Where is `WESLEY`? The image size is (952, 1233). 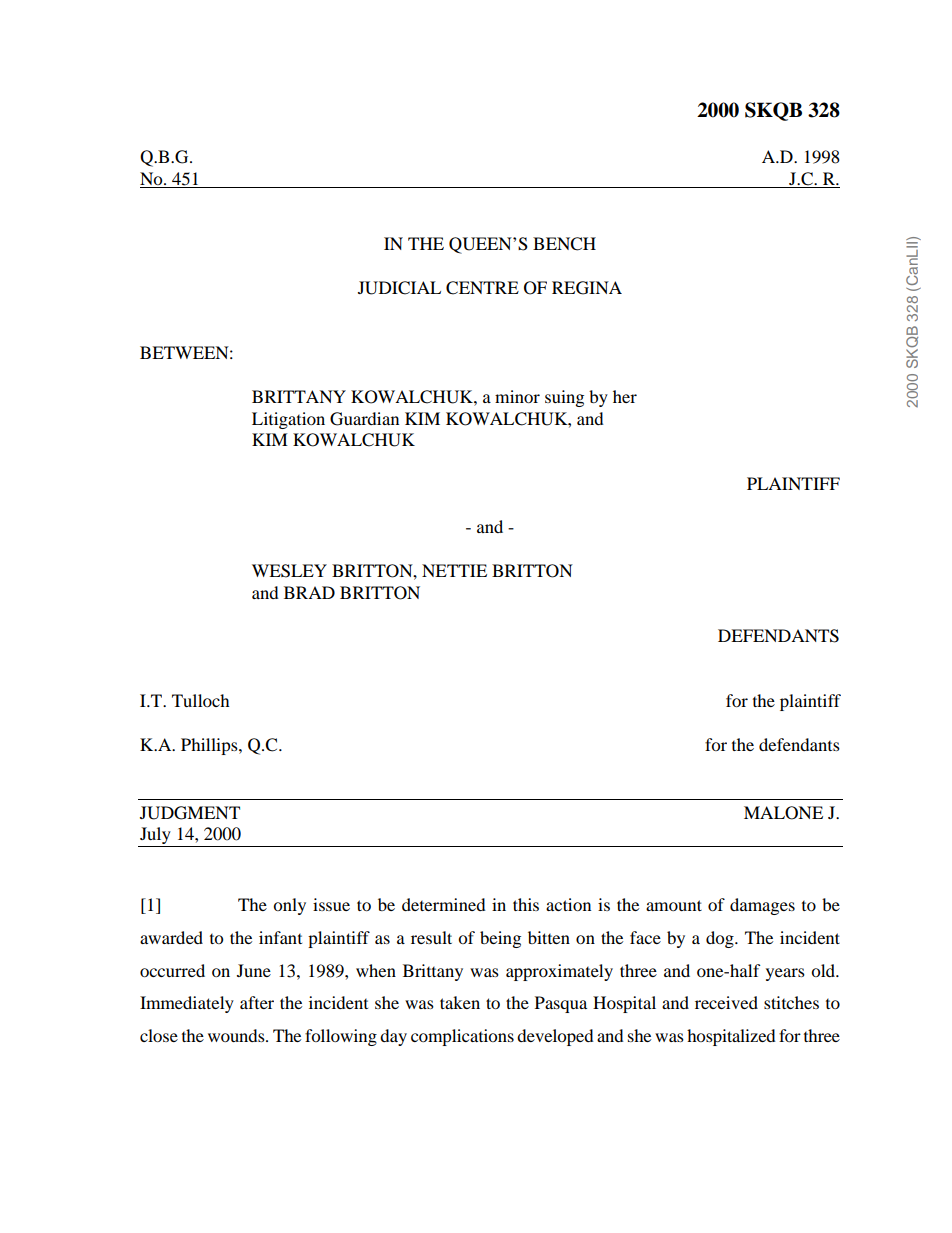 WESLEY is located at coordinates (289, 571).
